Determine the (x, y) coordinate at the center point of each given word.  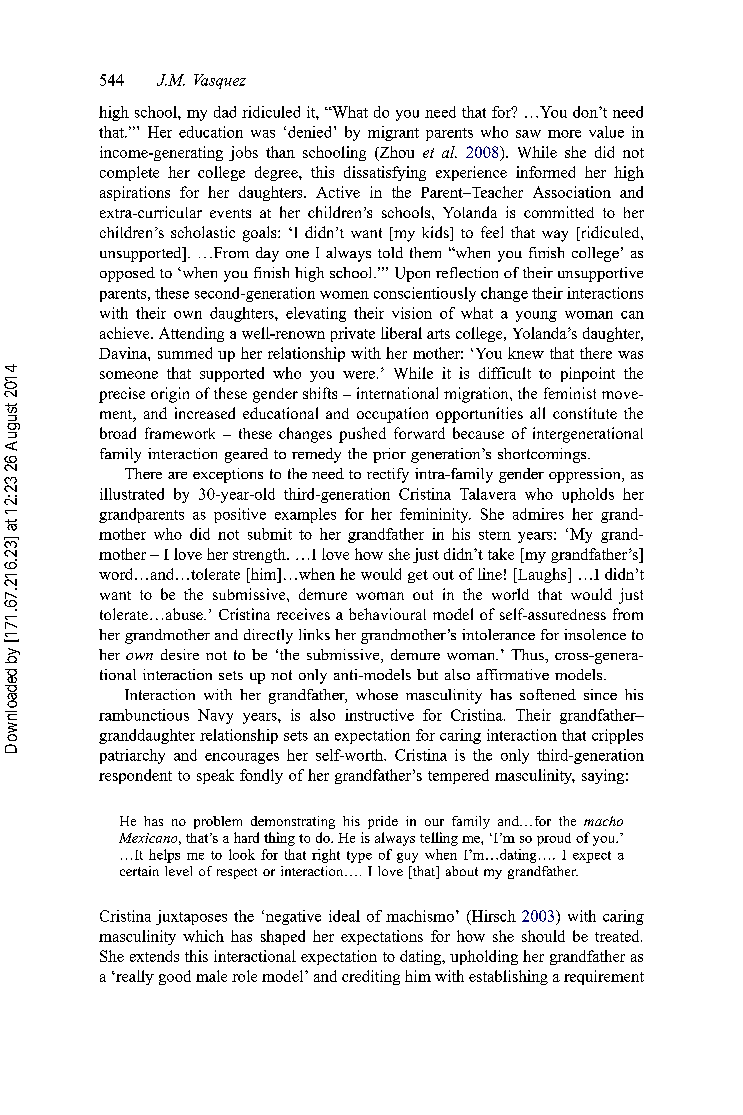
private (353, 334)
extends (154, 956)
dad (225, 112)
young (536, 316)
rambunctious (144, 715)
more (564, 134)
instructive (379, 715)
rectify (388, 475)
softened (548, 694)
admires (538, 514)
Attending (191, 334)
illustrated (132, 494)
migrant (393, 133)
